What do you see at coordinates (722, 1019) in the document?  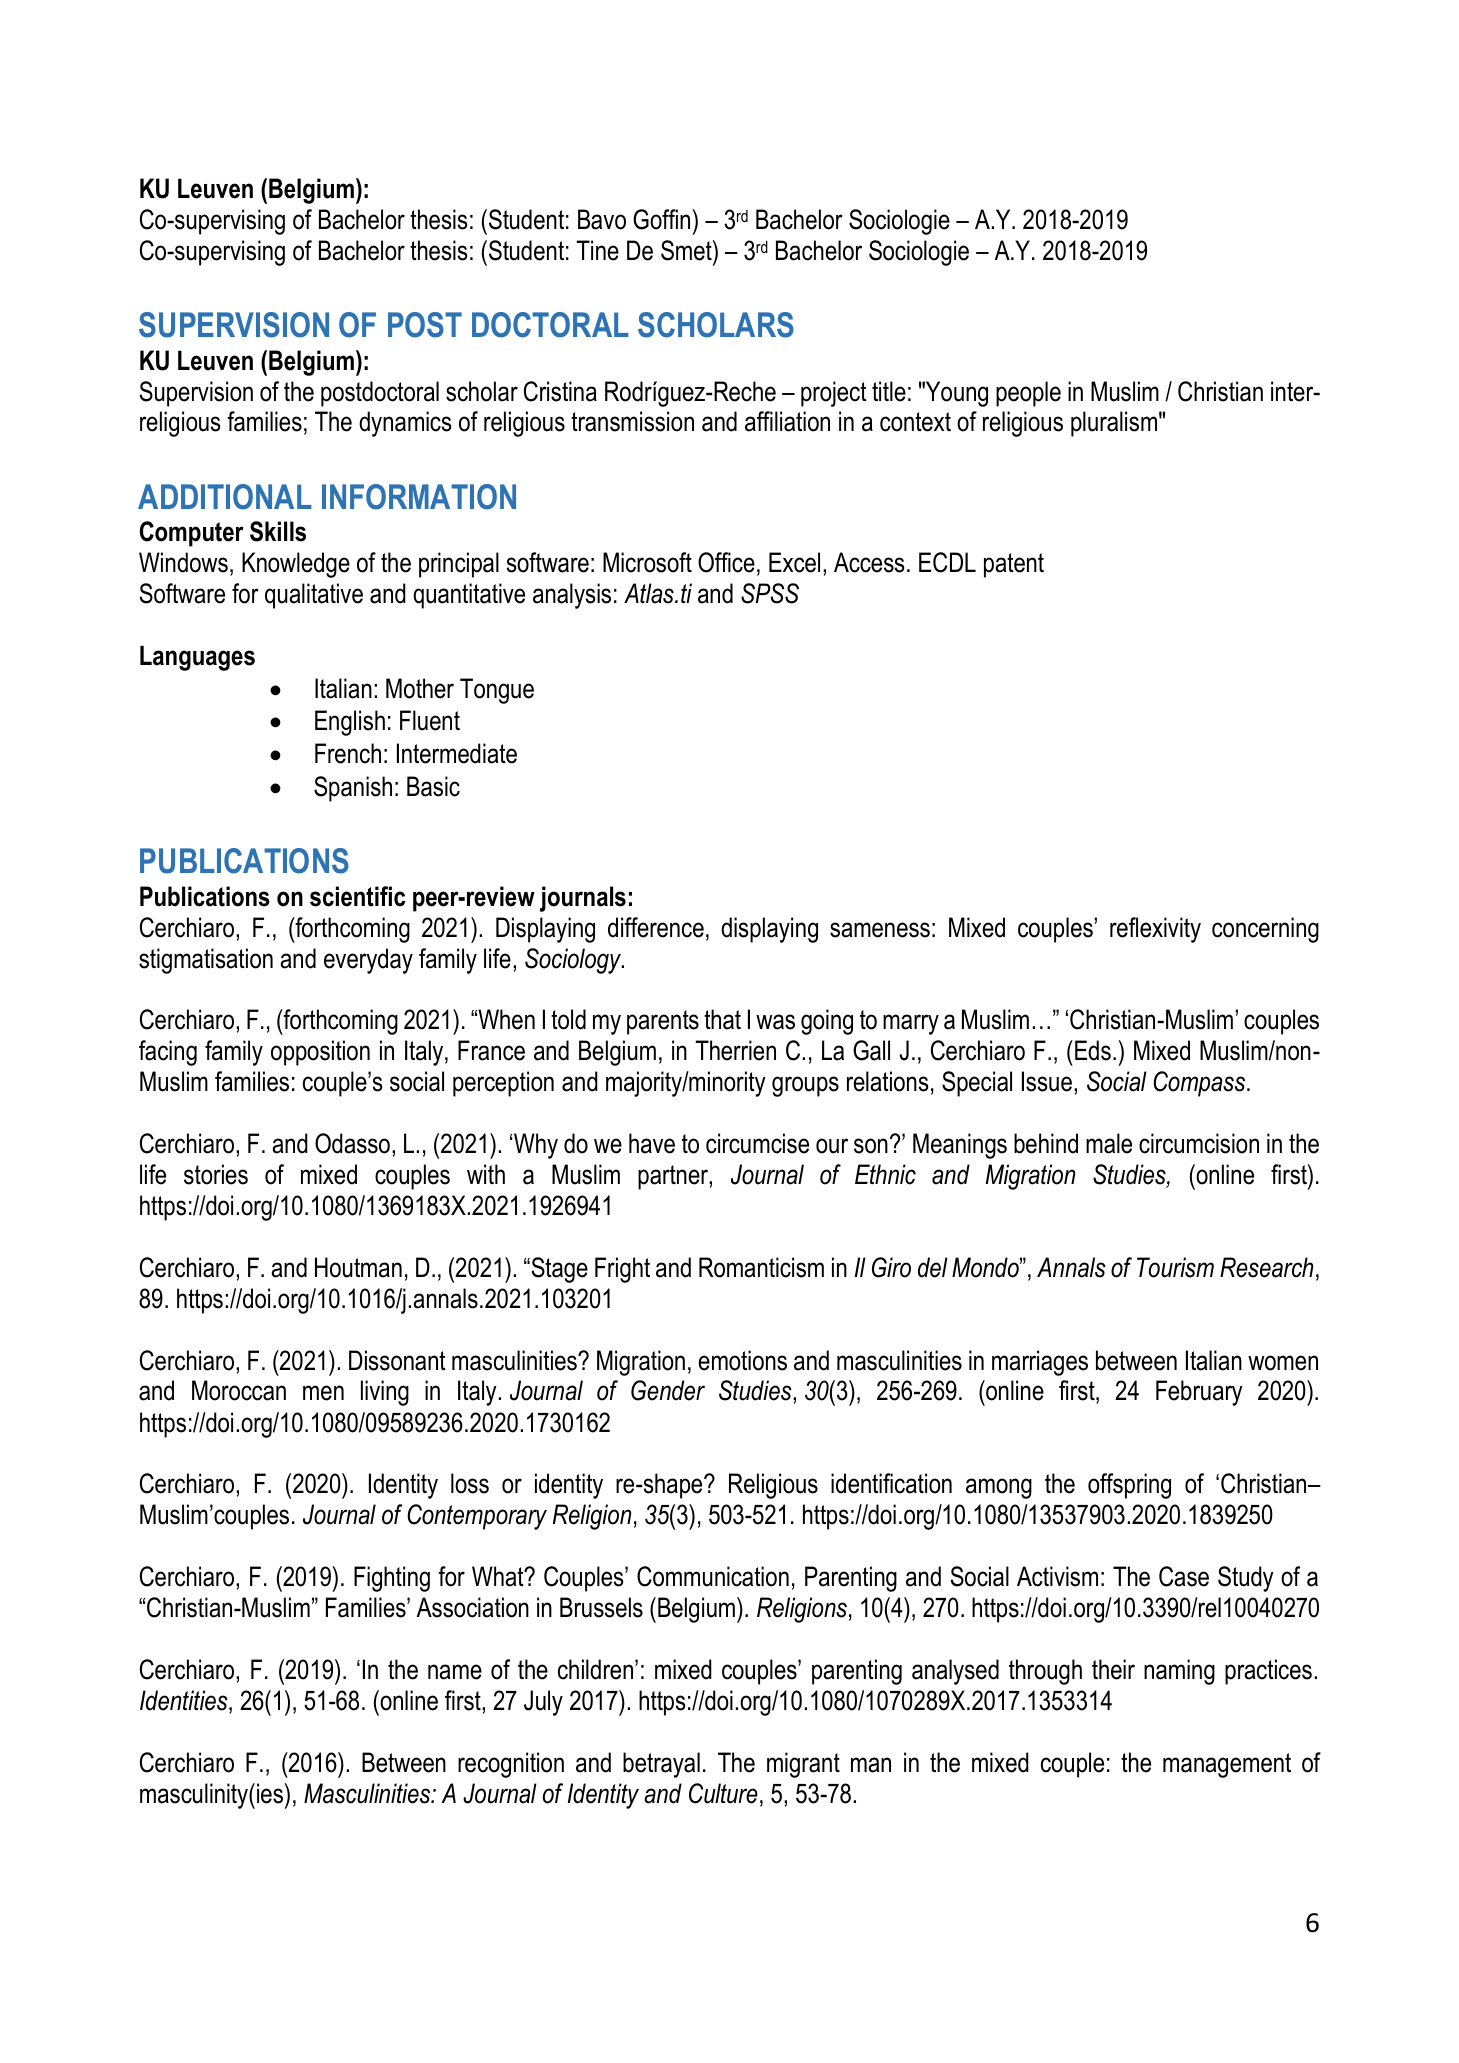 I see `that` at bounding box center [722, 1019].
